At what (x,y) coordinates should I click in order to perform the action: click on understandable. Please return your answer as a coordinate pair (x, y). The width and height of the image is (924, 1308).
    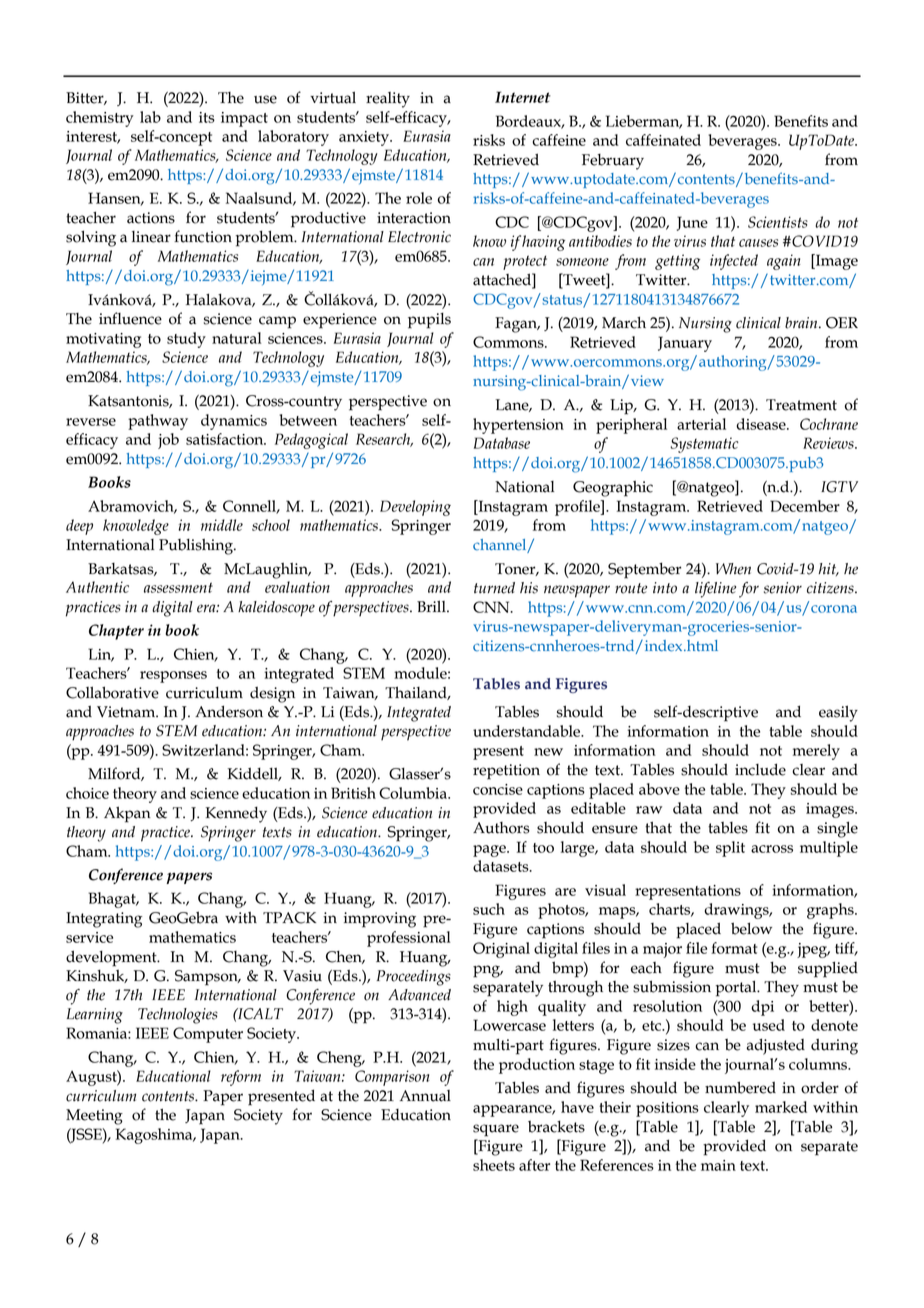
    Looking at the image, I should click on (528, 731).
